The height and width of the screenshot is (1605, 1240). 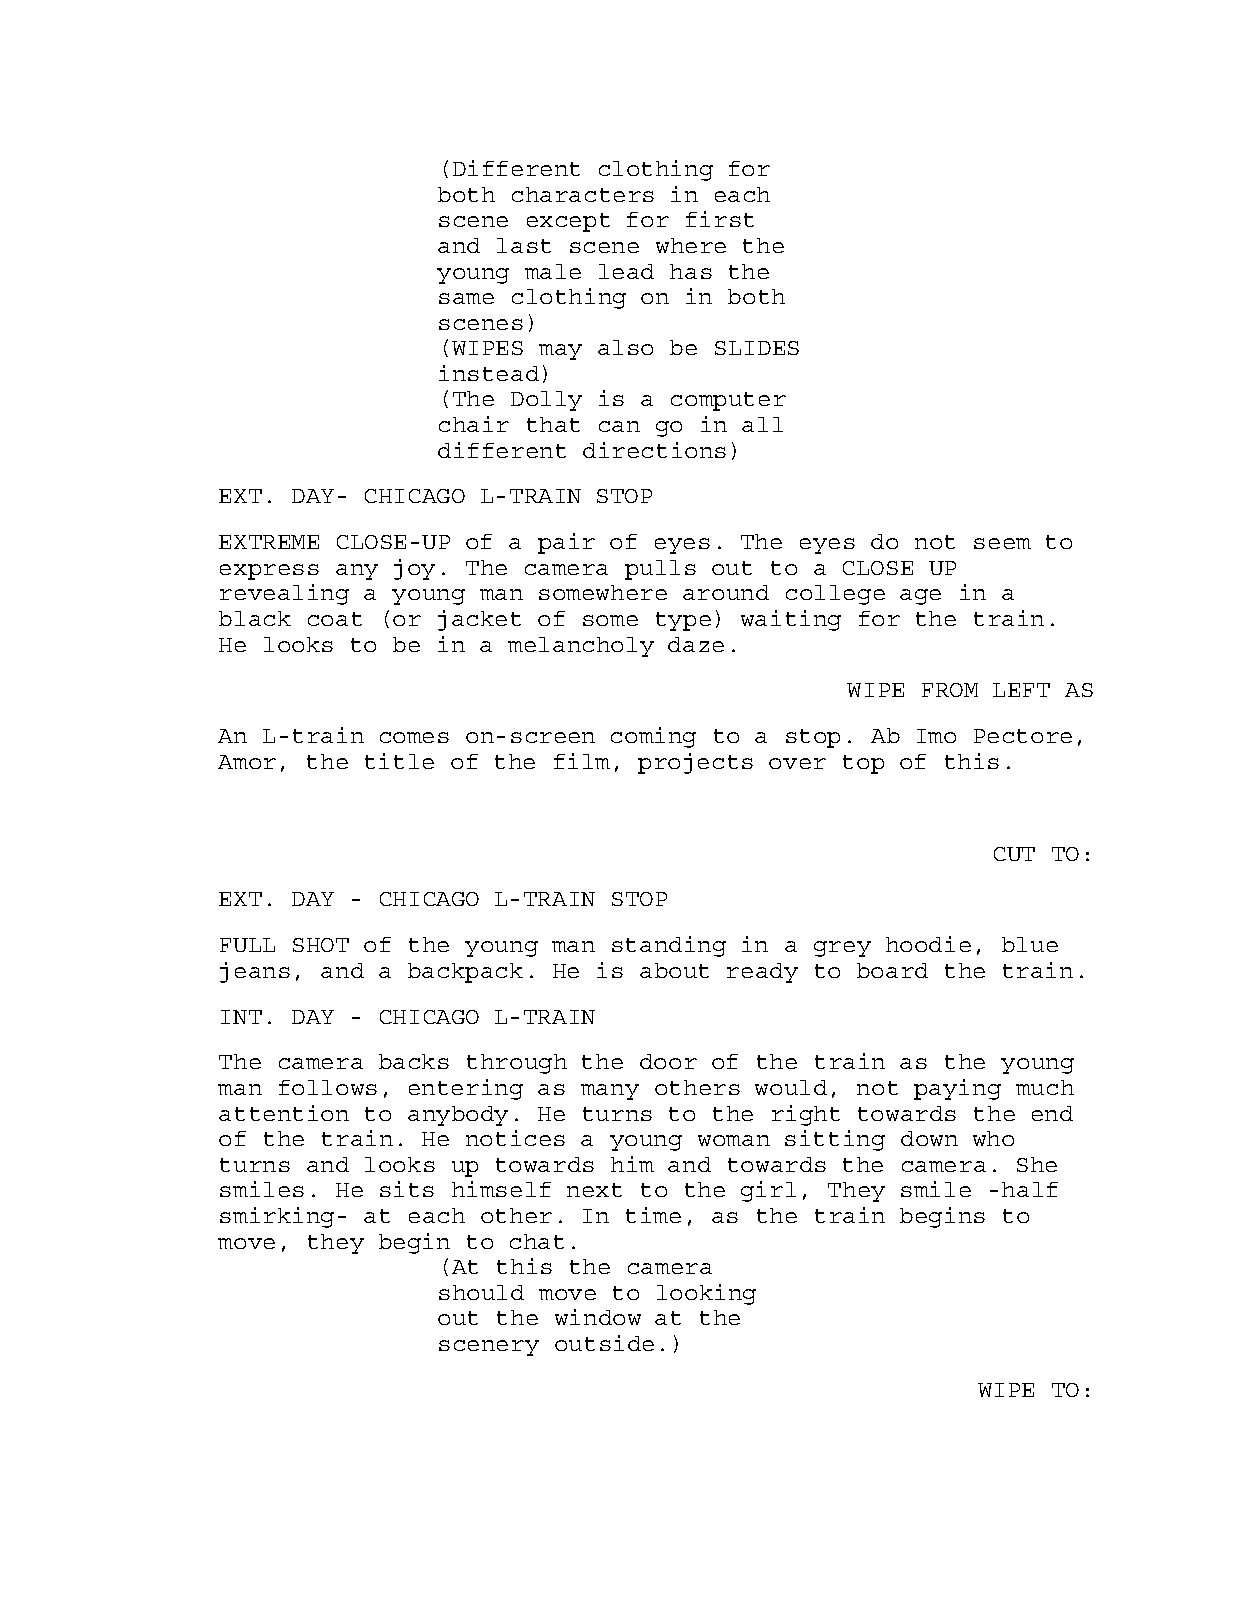 What do you see at coordinates (660, 570) in the screenshot?
I see `pulls` at bounding box center [660, 570].
